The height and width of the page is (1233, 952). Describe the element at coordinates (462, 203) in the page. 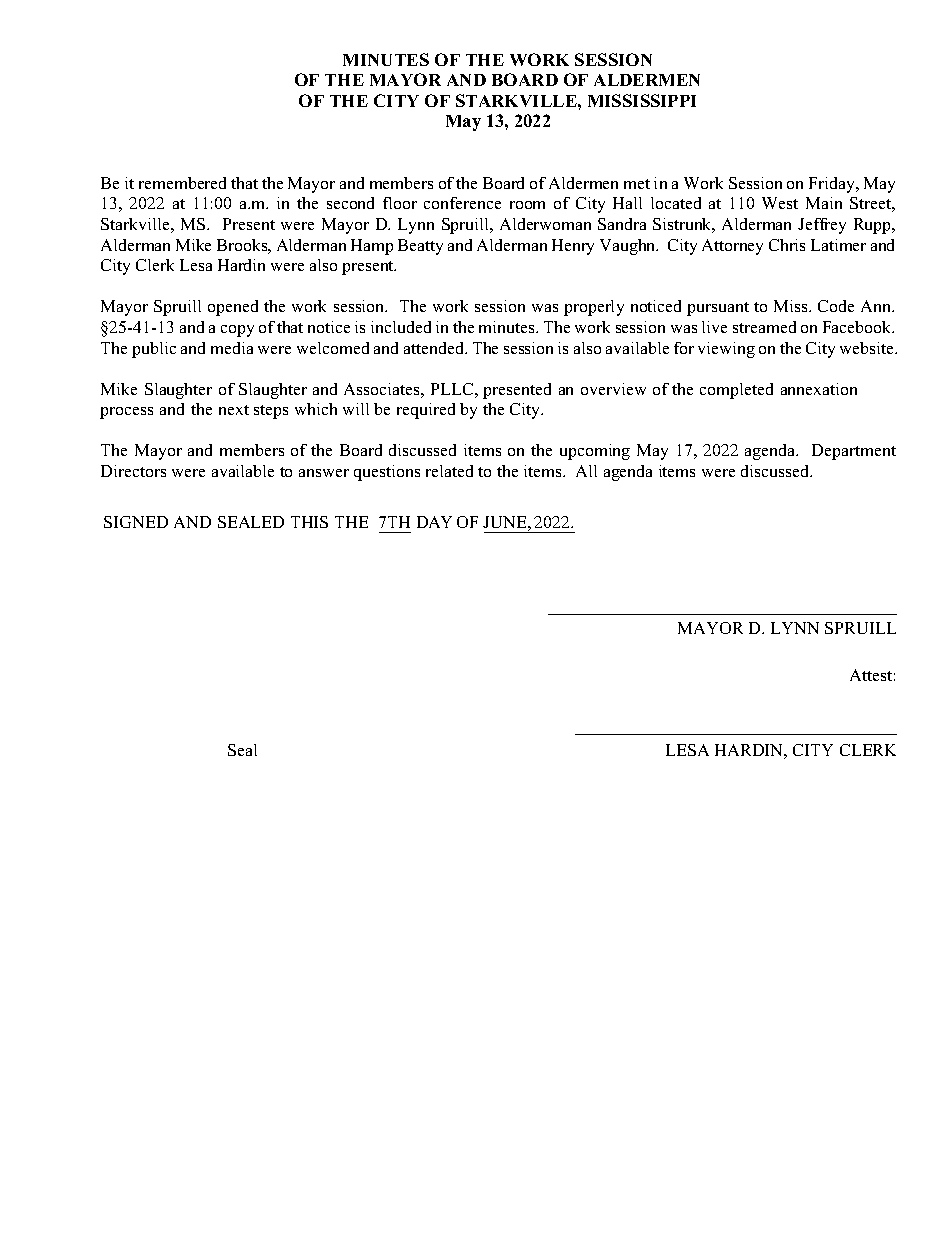

I see `conference` at that location.
